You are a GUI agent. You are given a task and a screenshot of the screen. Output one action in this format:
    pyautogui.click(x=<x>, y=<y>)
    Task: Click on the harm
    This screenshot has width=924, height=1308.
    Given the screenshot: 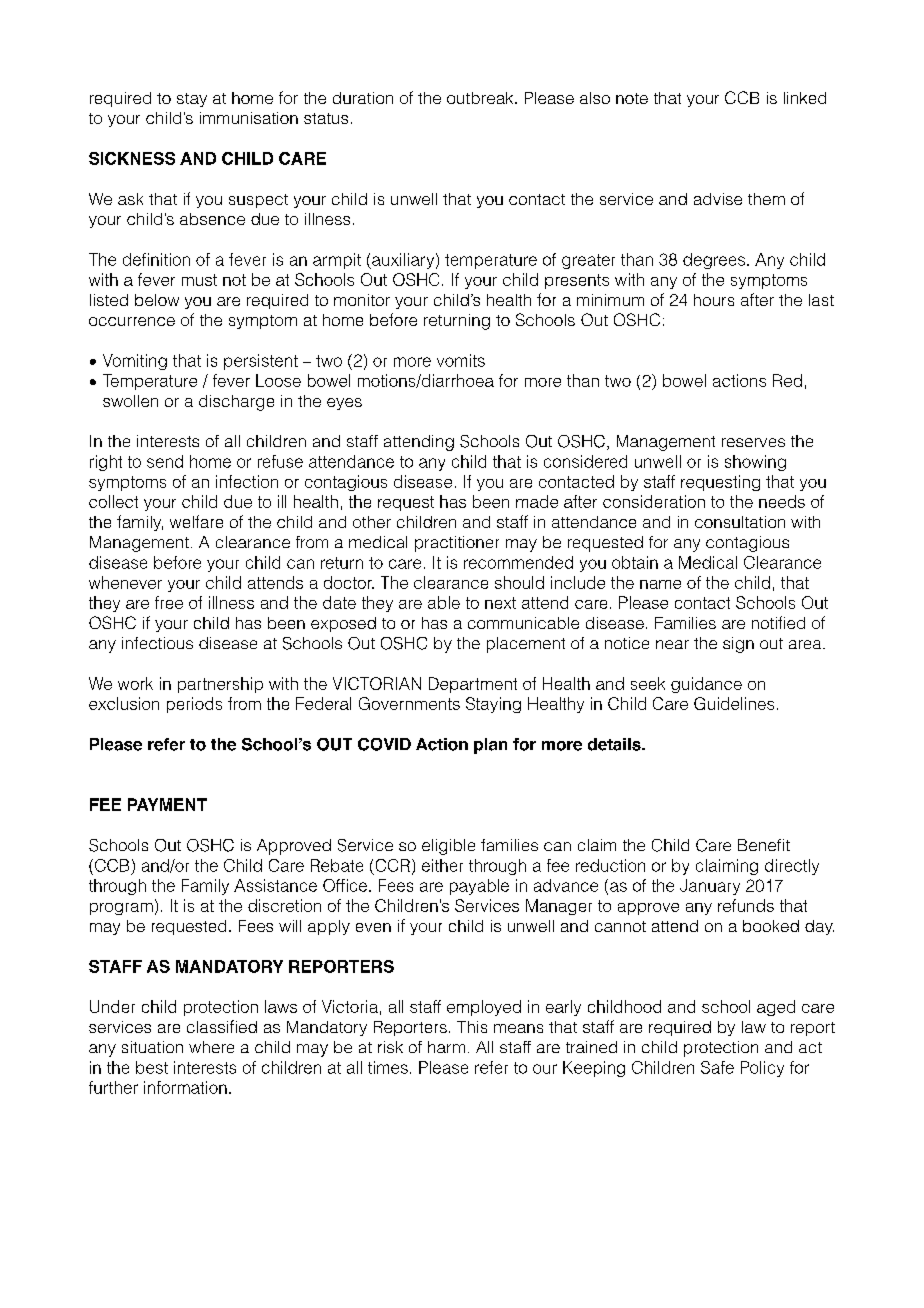 What is the action you would take?
    pyautogui.click(x=446, y=1047)
